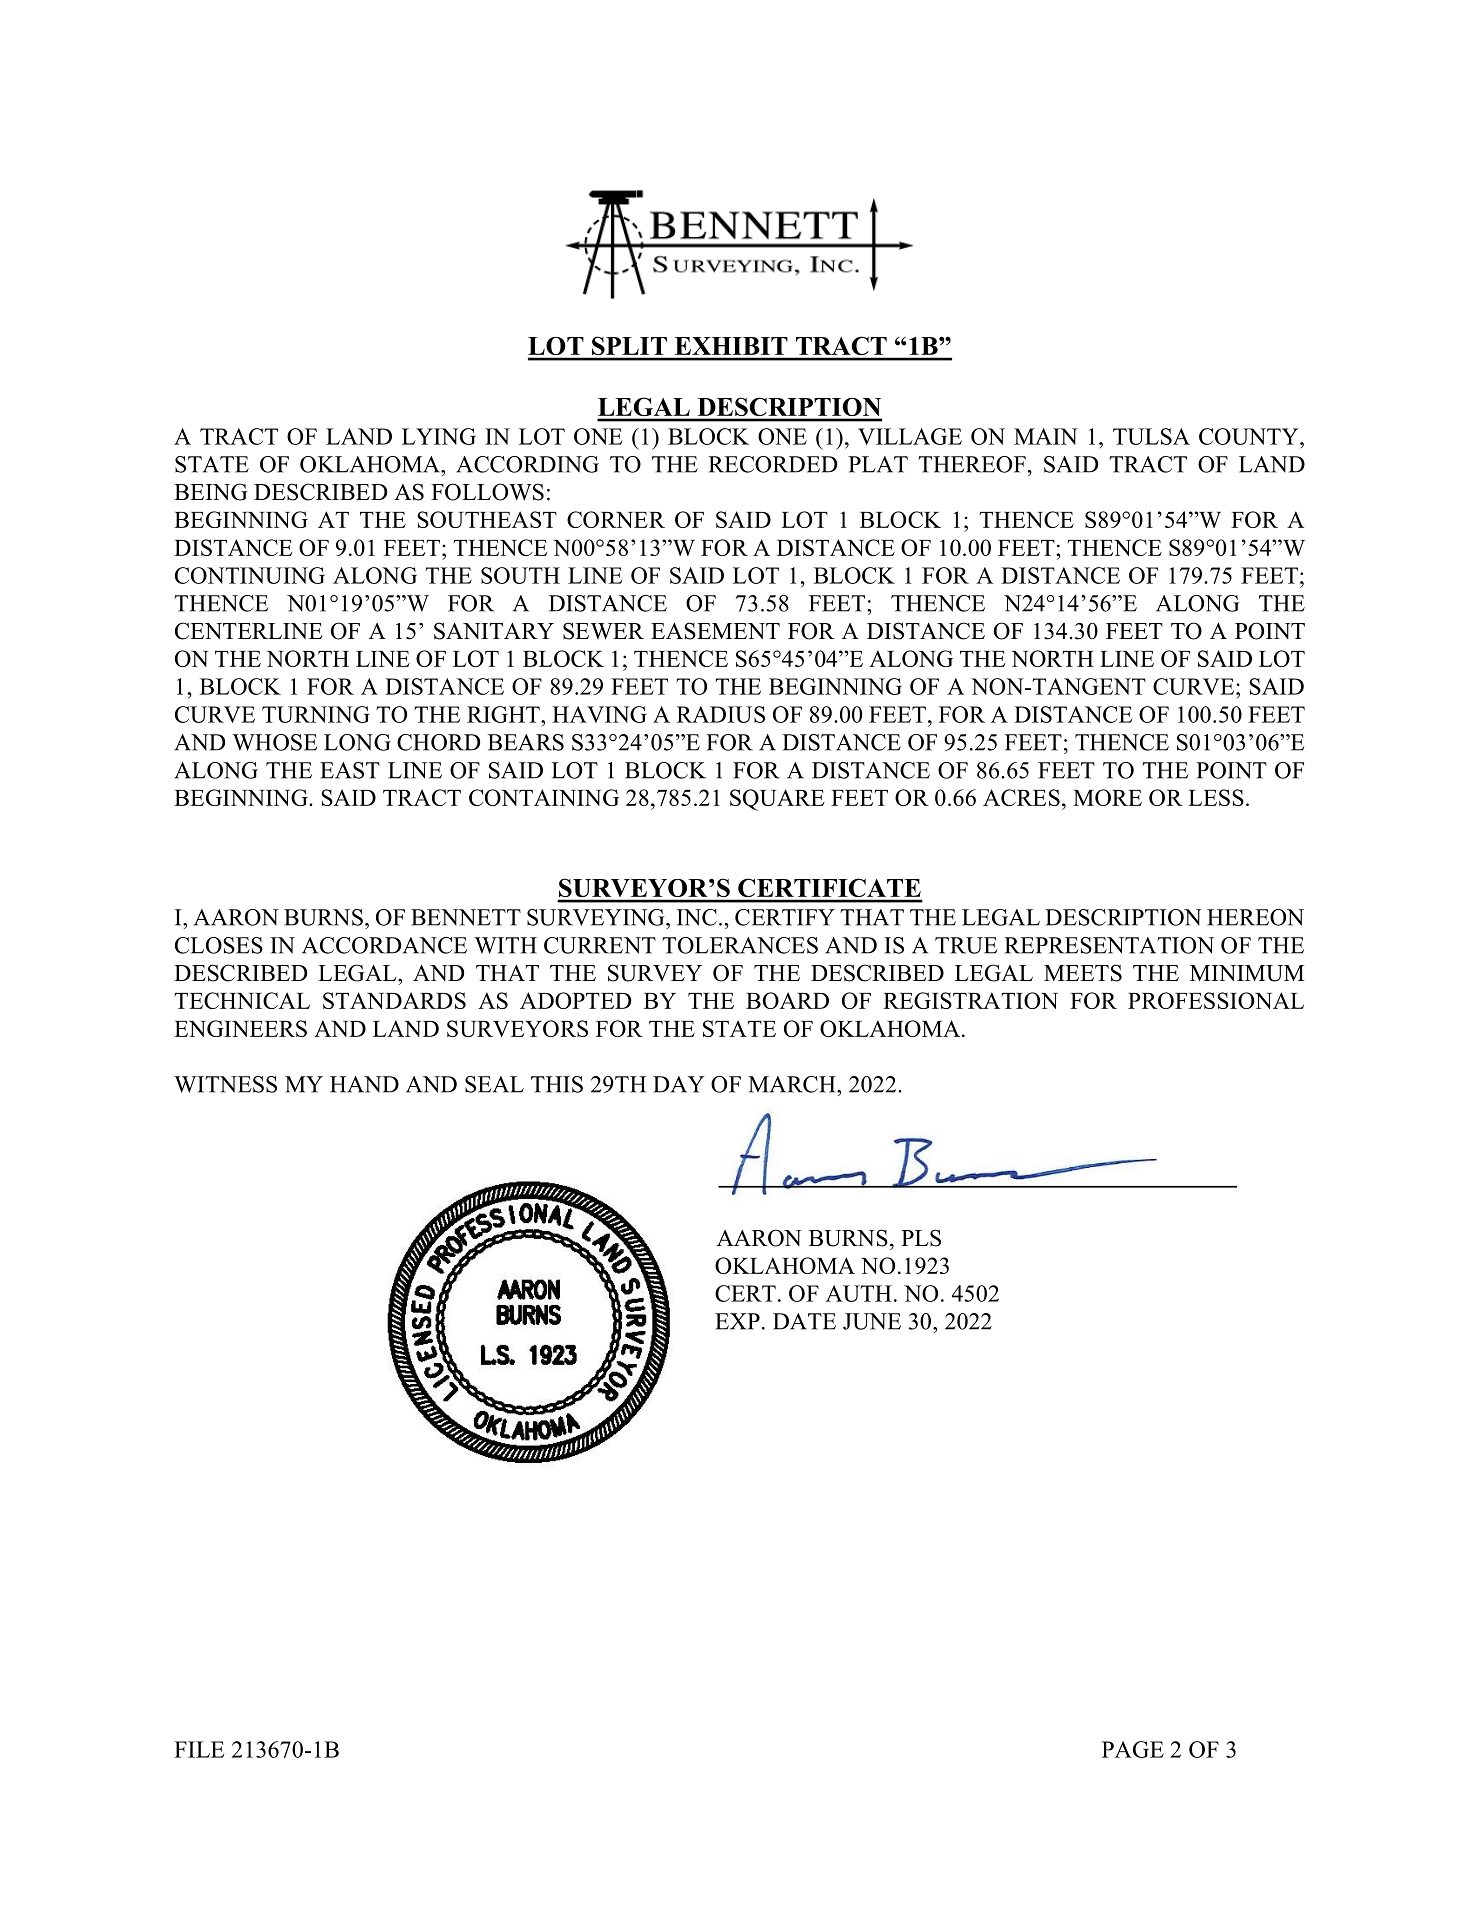 The height and width of the page is (1915, 1480). What do you see at coordinates (364, 1084) in the page?
I see `HAND` at bounding box center [364, 1084].
